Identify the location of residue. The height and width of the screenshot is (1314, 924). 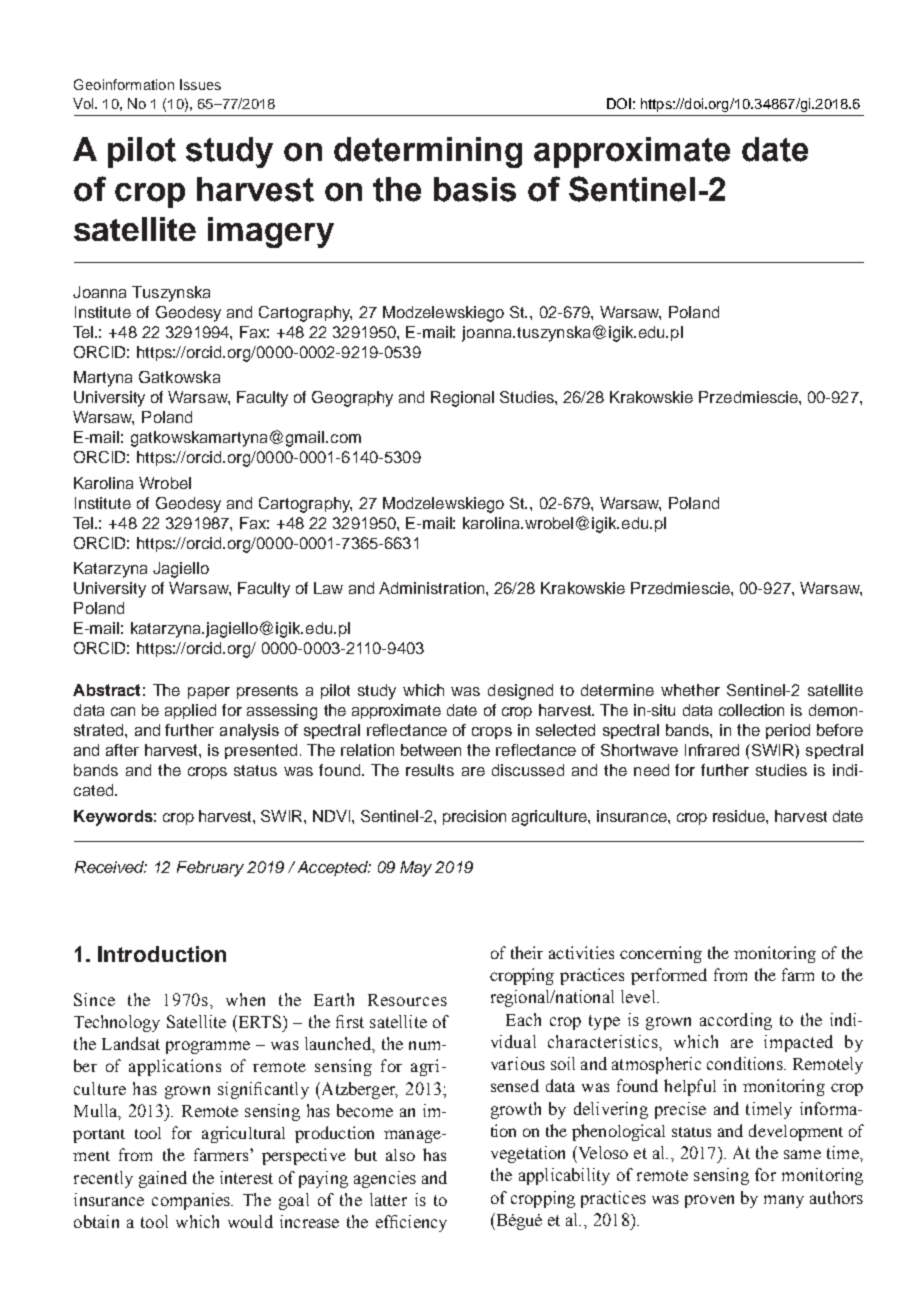
(740, 816).
